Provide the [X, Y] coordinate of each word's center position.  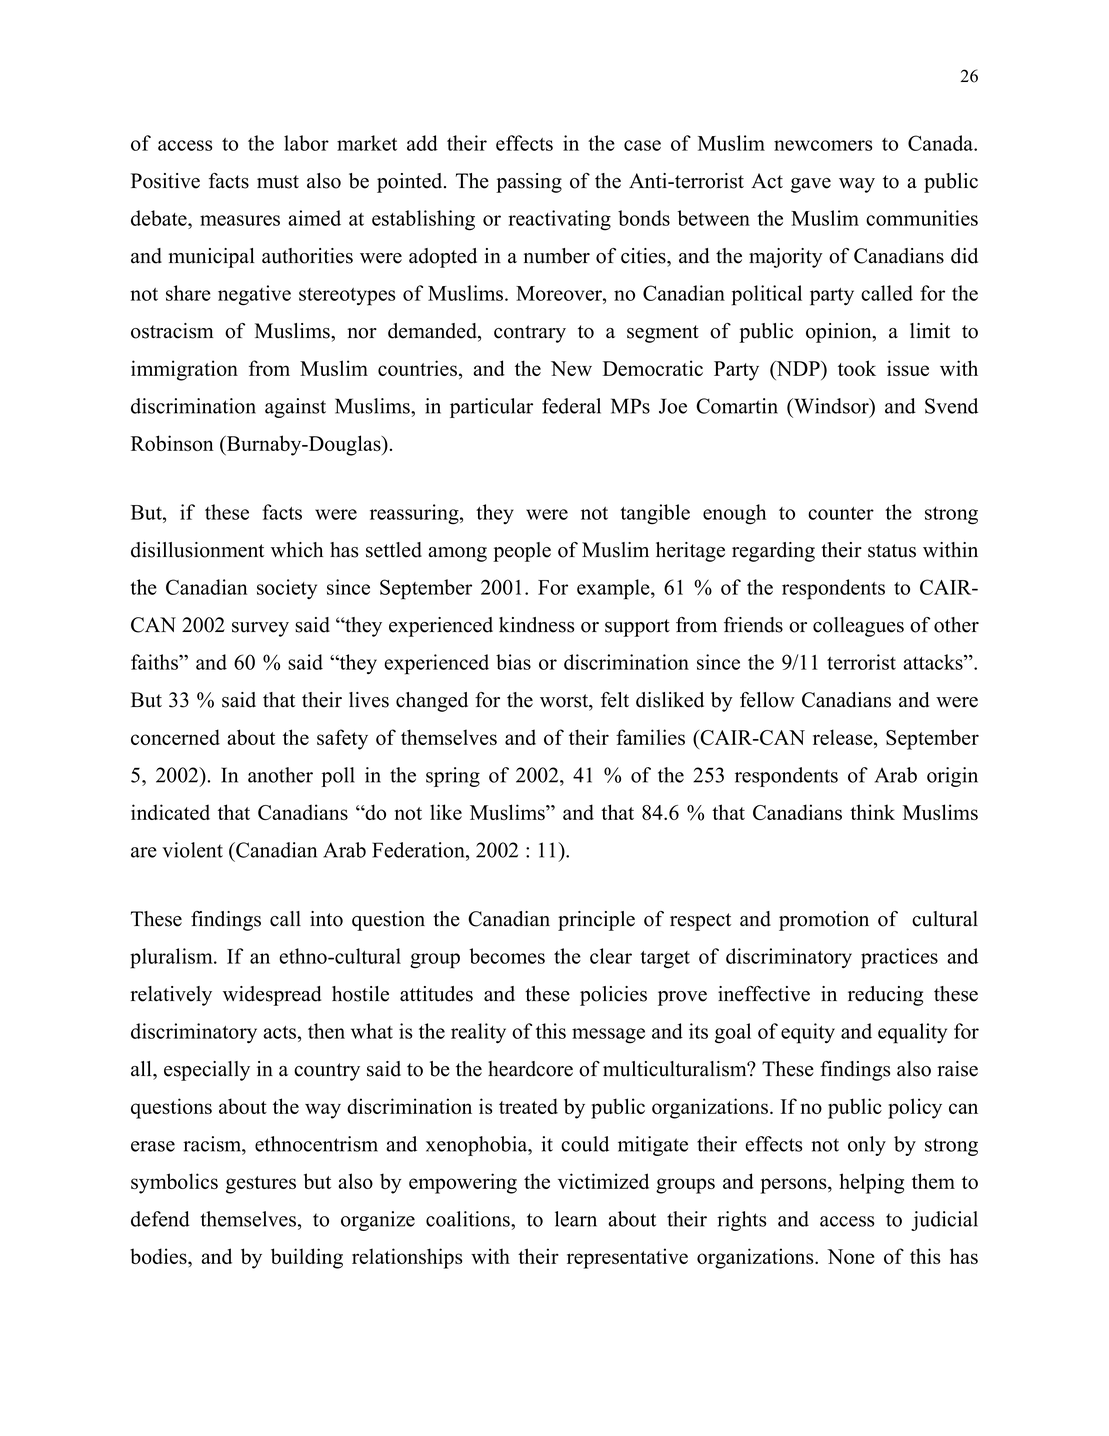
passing [529, 183]
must [278, 182]
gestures [261, 1185]
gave [811, 185]
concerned [175, 737]
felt [615, 700]
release [844, 738]
